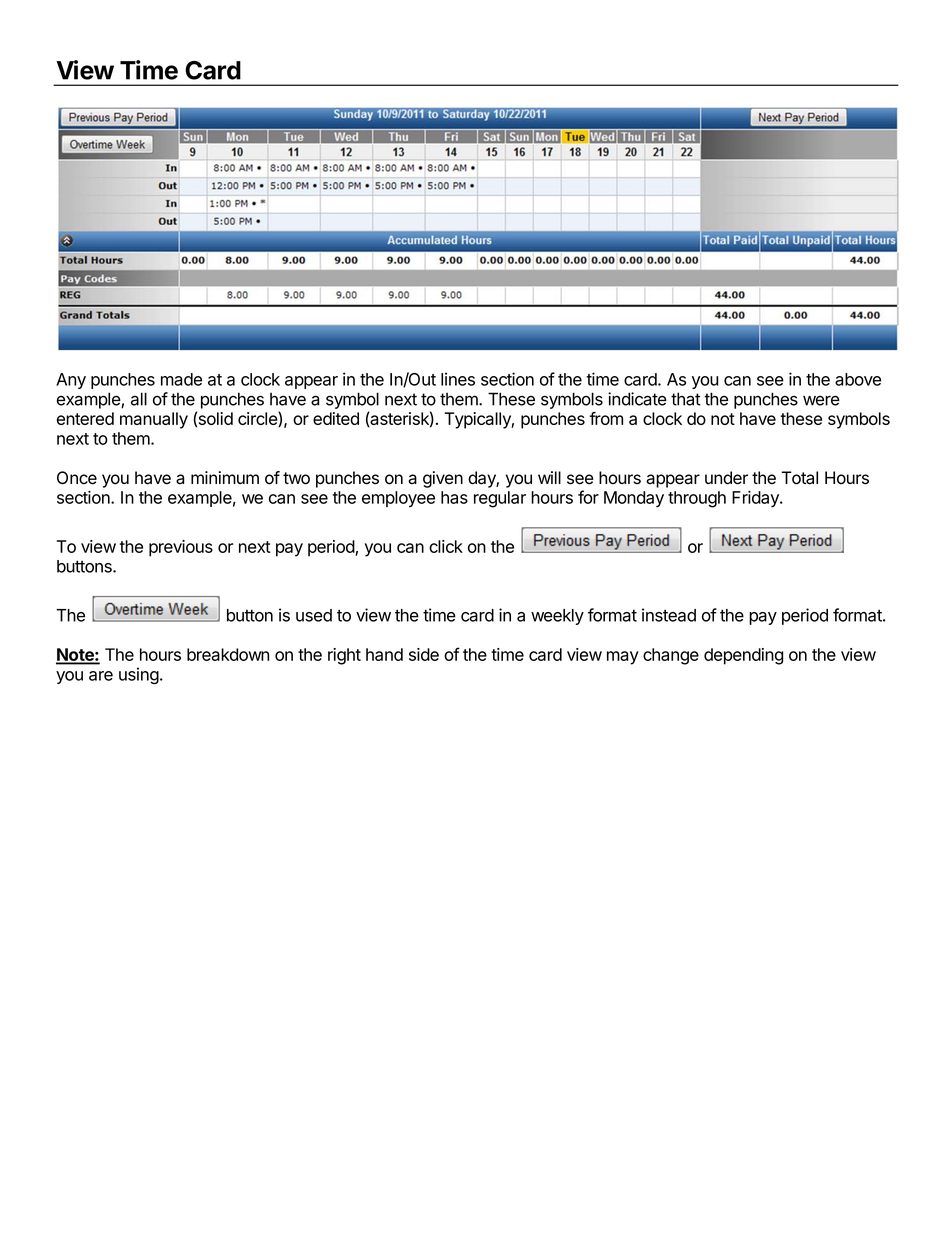 The width and height of the screenshot is (952, 1233). Describe the element at coordinates (744, 656) in the screenshot. I see `depending` at that location.
